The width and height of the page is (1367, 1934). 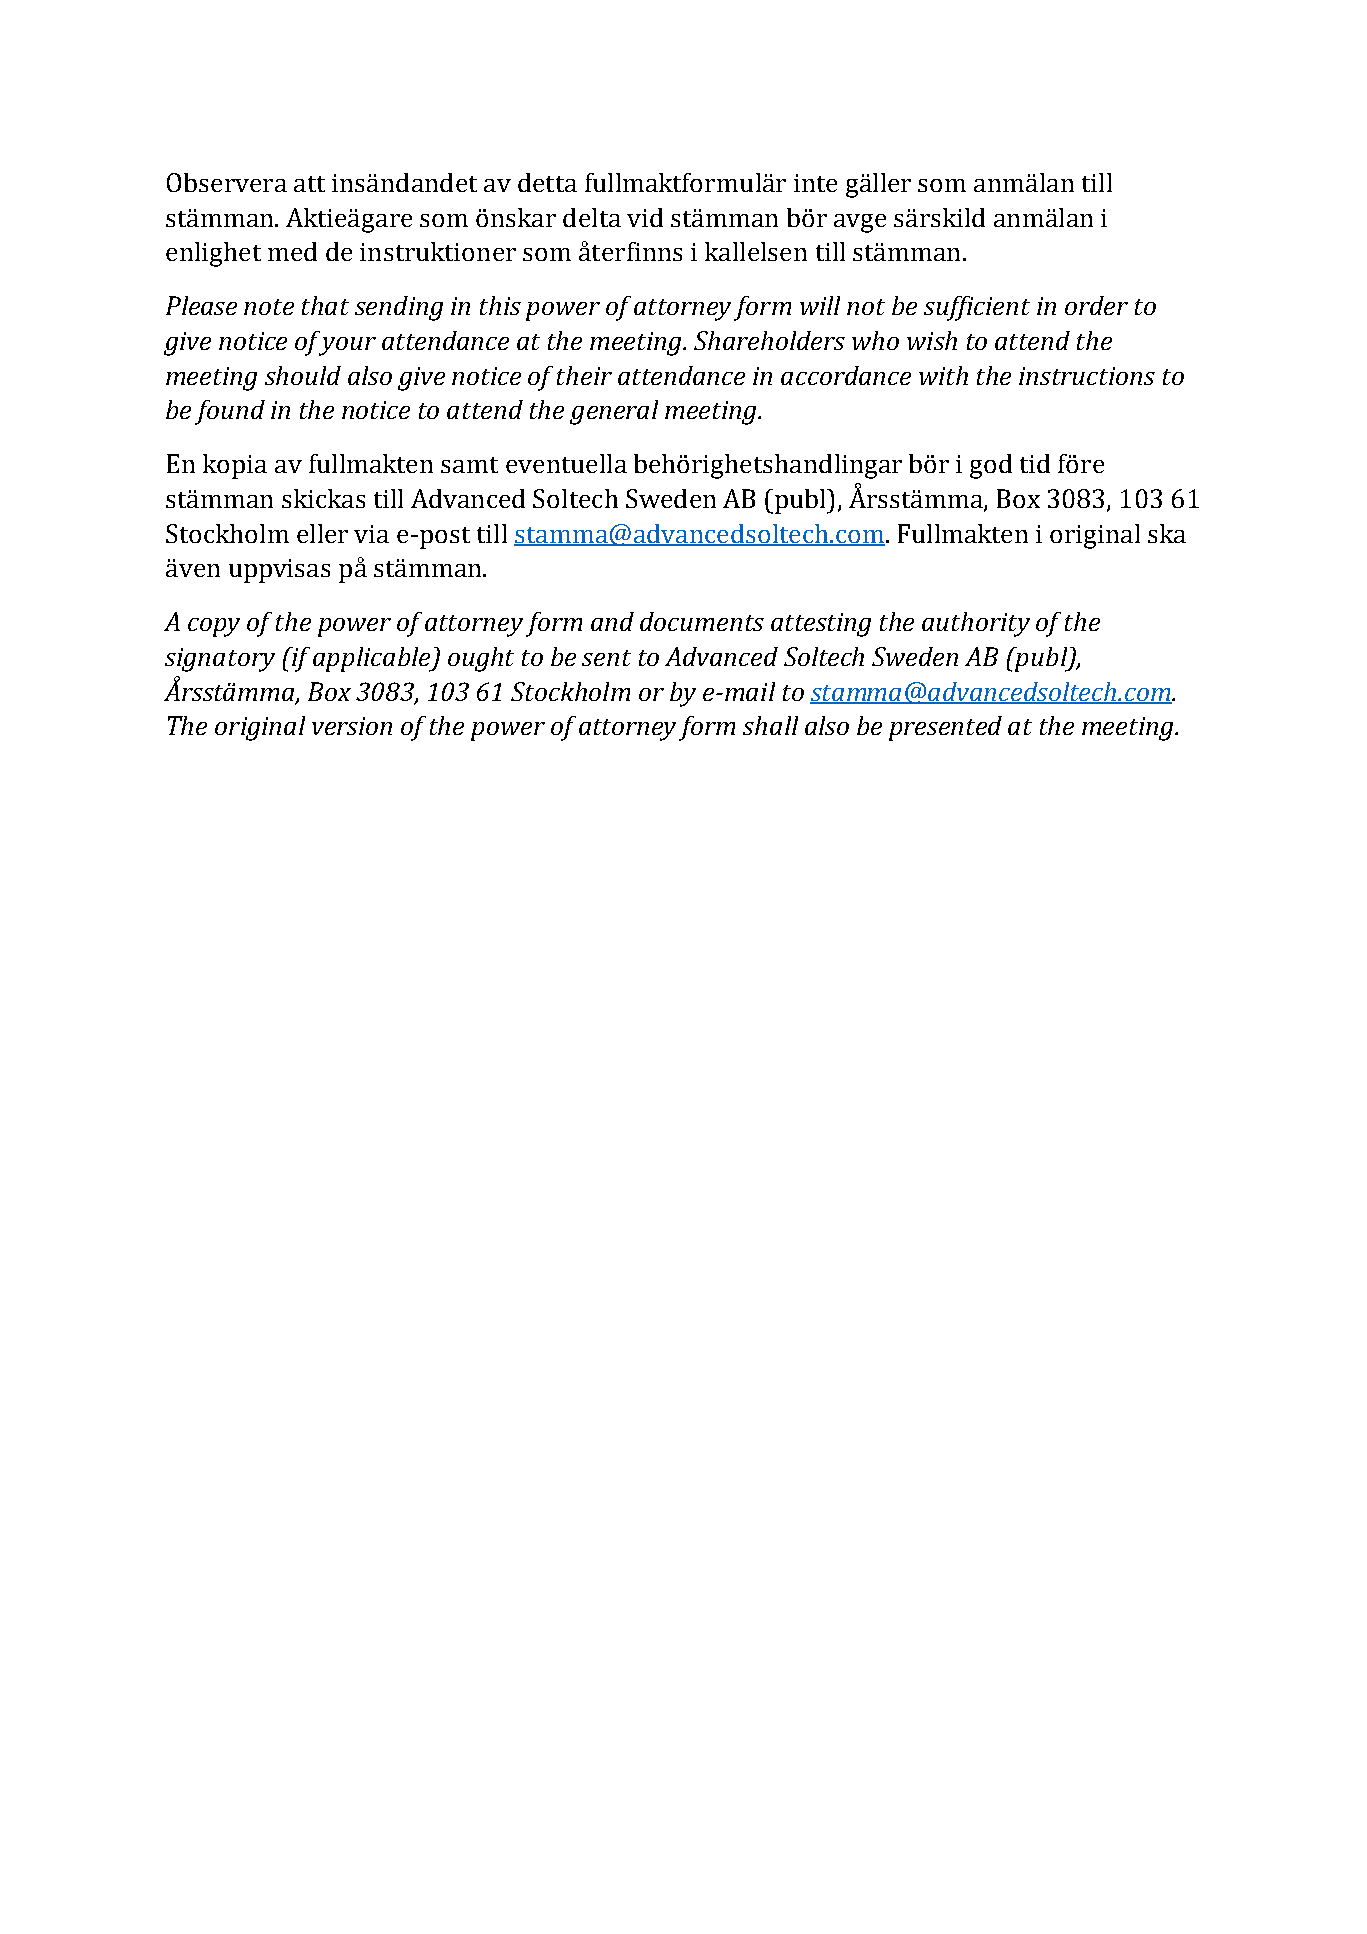 What do you see at coordinates (614, 412) in the page?
I see `general` at bounding box center [614, 412].
